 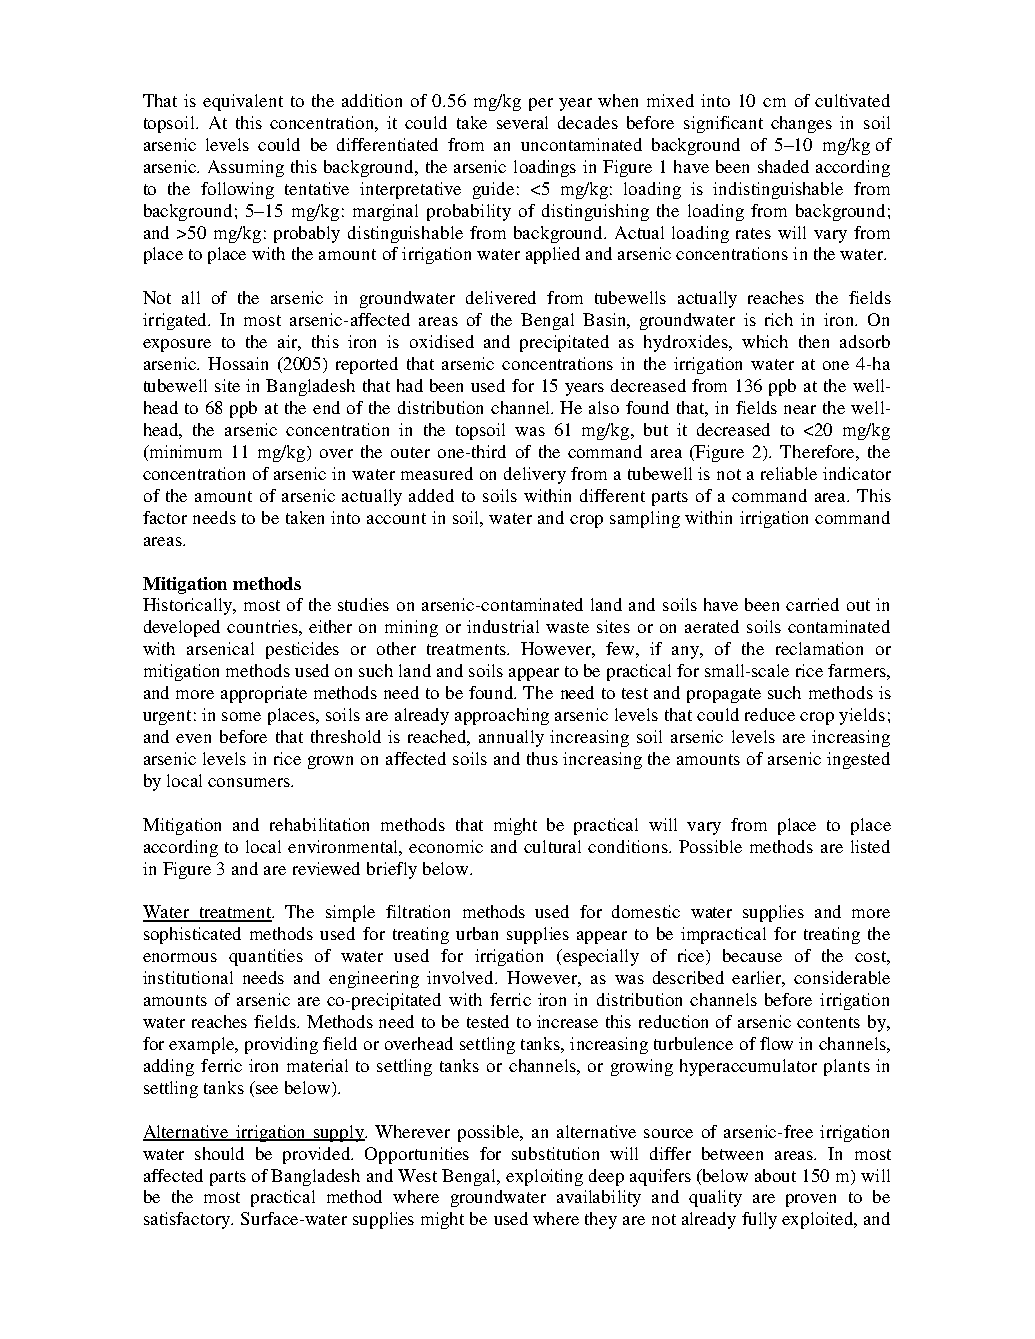 I want to click on industrial, so click(x=503, y=626).
